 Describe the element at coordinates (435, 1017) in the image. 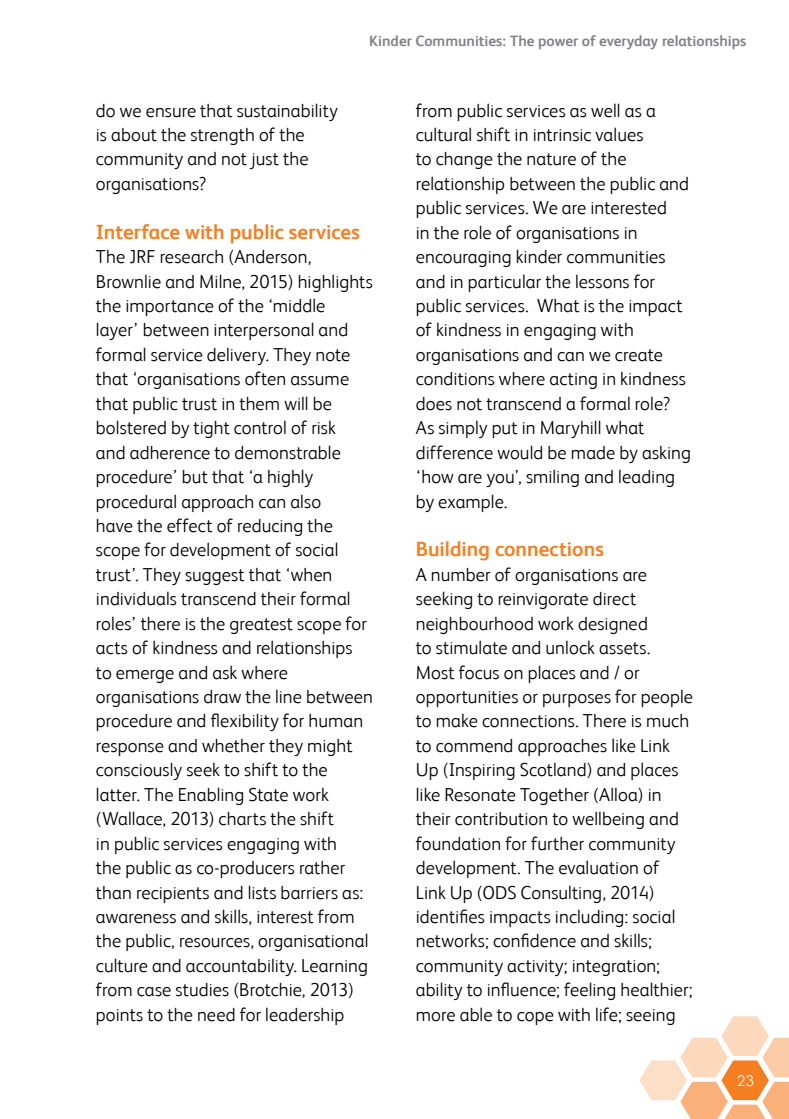

I see `more` at that location.
